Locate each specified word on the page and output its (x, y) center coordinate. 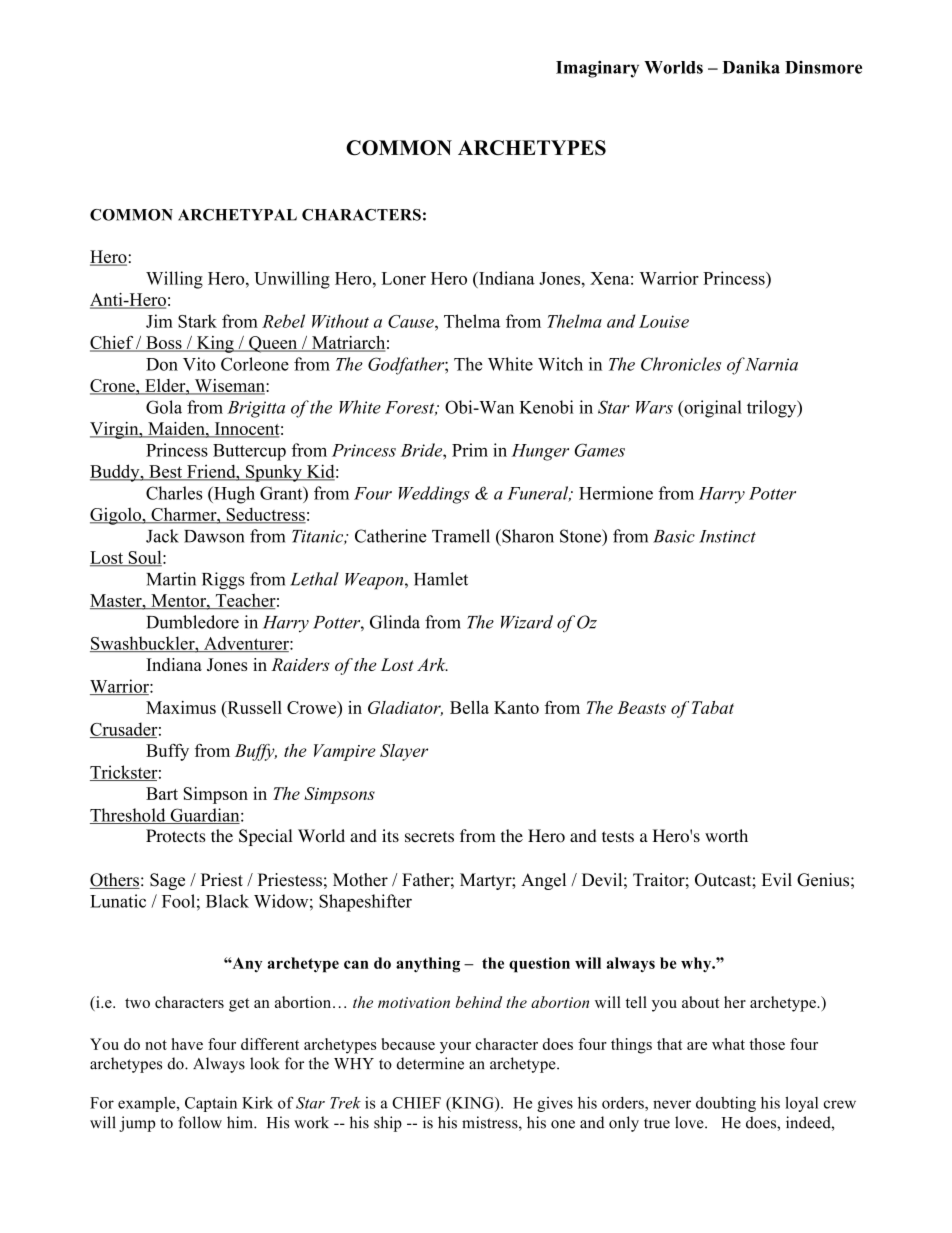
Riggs (223, 581)
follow (200, 1122)
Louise (664, 321)
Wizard (527, 622)
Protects (176, 836)
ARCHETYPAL (237, 215)
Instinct (727, 536)
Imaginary (597, 69)
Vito (199, 364)
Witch (560, 364)
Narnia (771, 364)
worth (726, 836)
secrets (429, 836)
